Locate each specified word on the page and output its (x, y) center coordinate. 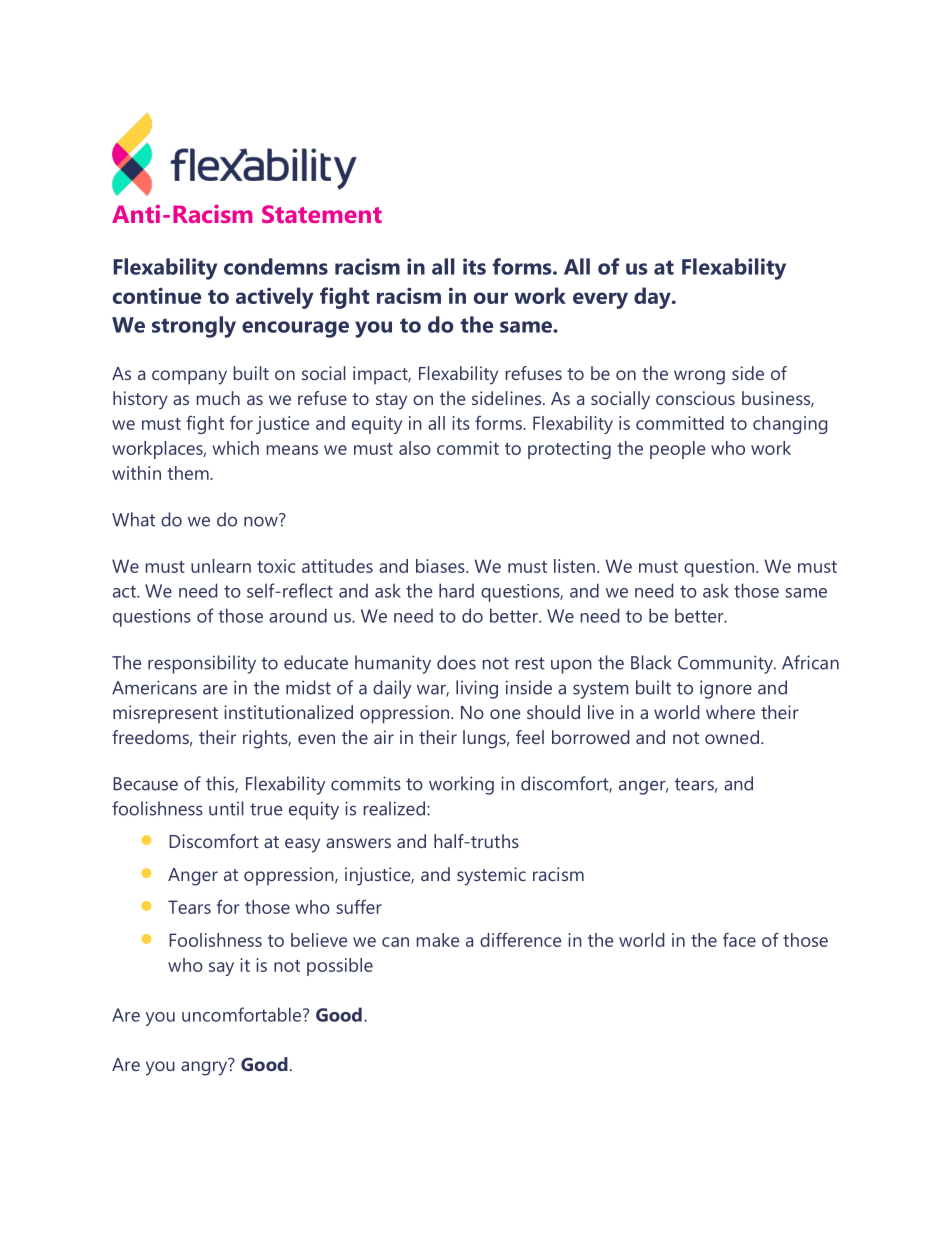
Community (726, 664)
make (438, 940)
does (456, 662)
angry (205, 1067)
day (653, 298)
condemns (276, 266)
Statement (322, 214)
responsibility (202, 664)
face (739, 939)
